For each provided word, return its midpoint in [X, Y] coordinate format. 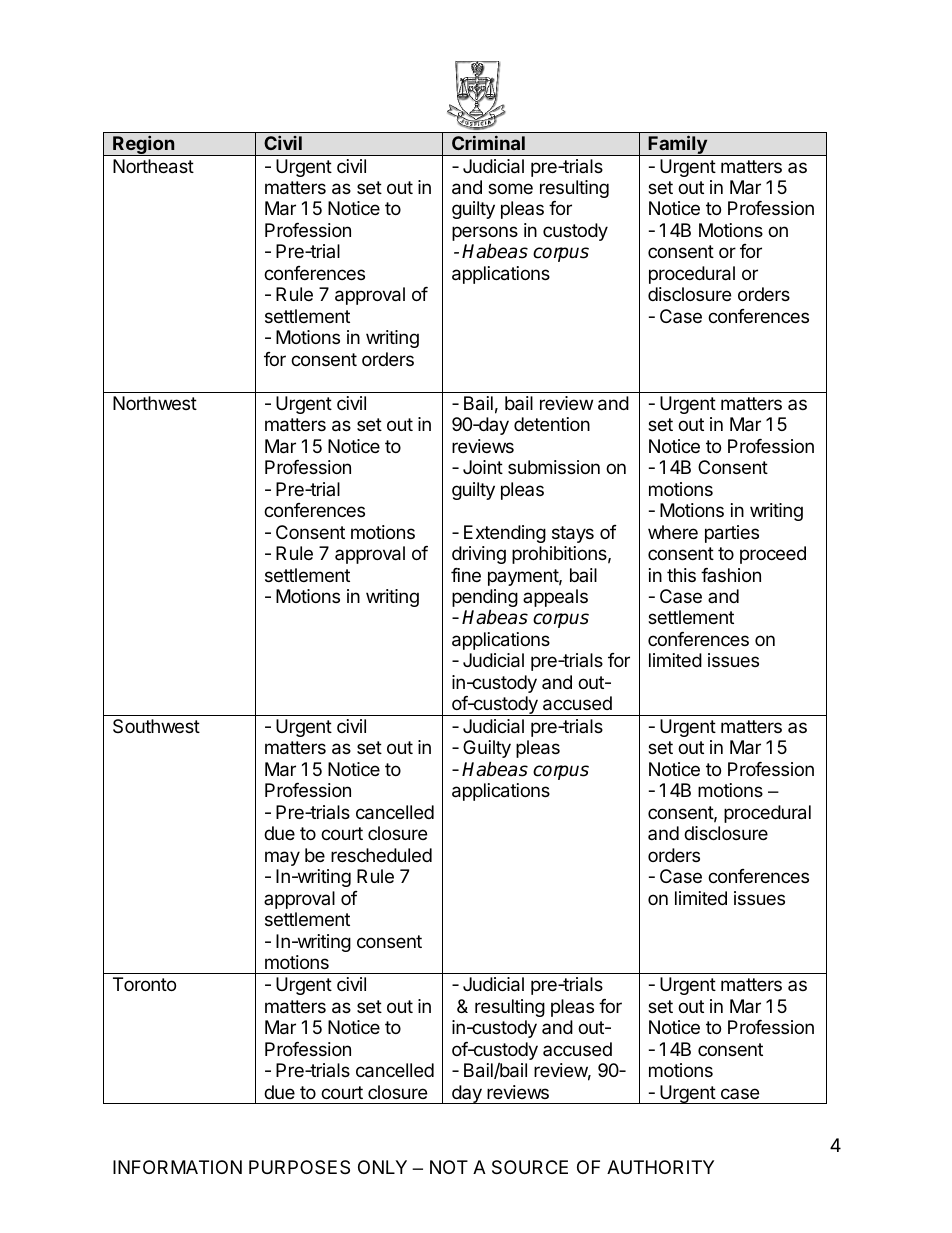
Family [678, 145]
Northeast [153, 166]
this [681, 575]
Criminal [488, 143]
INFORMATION [177, 1167]
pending [485, 599]
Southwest [156, 726]
